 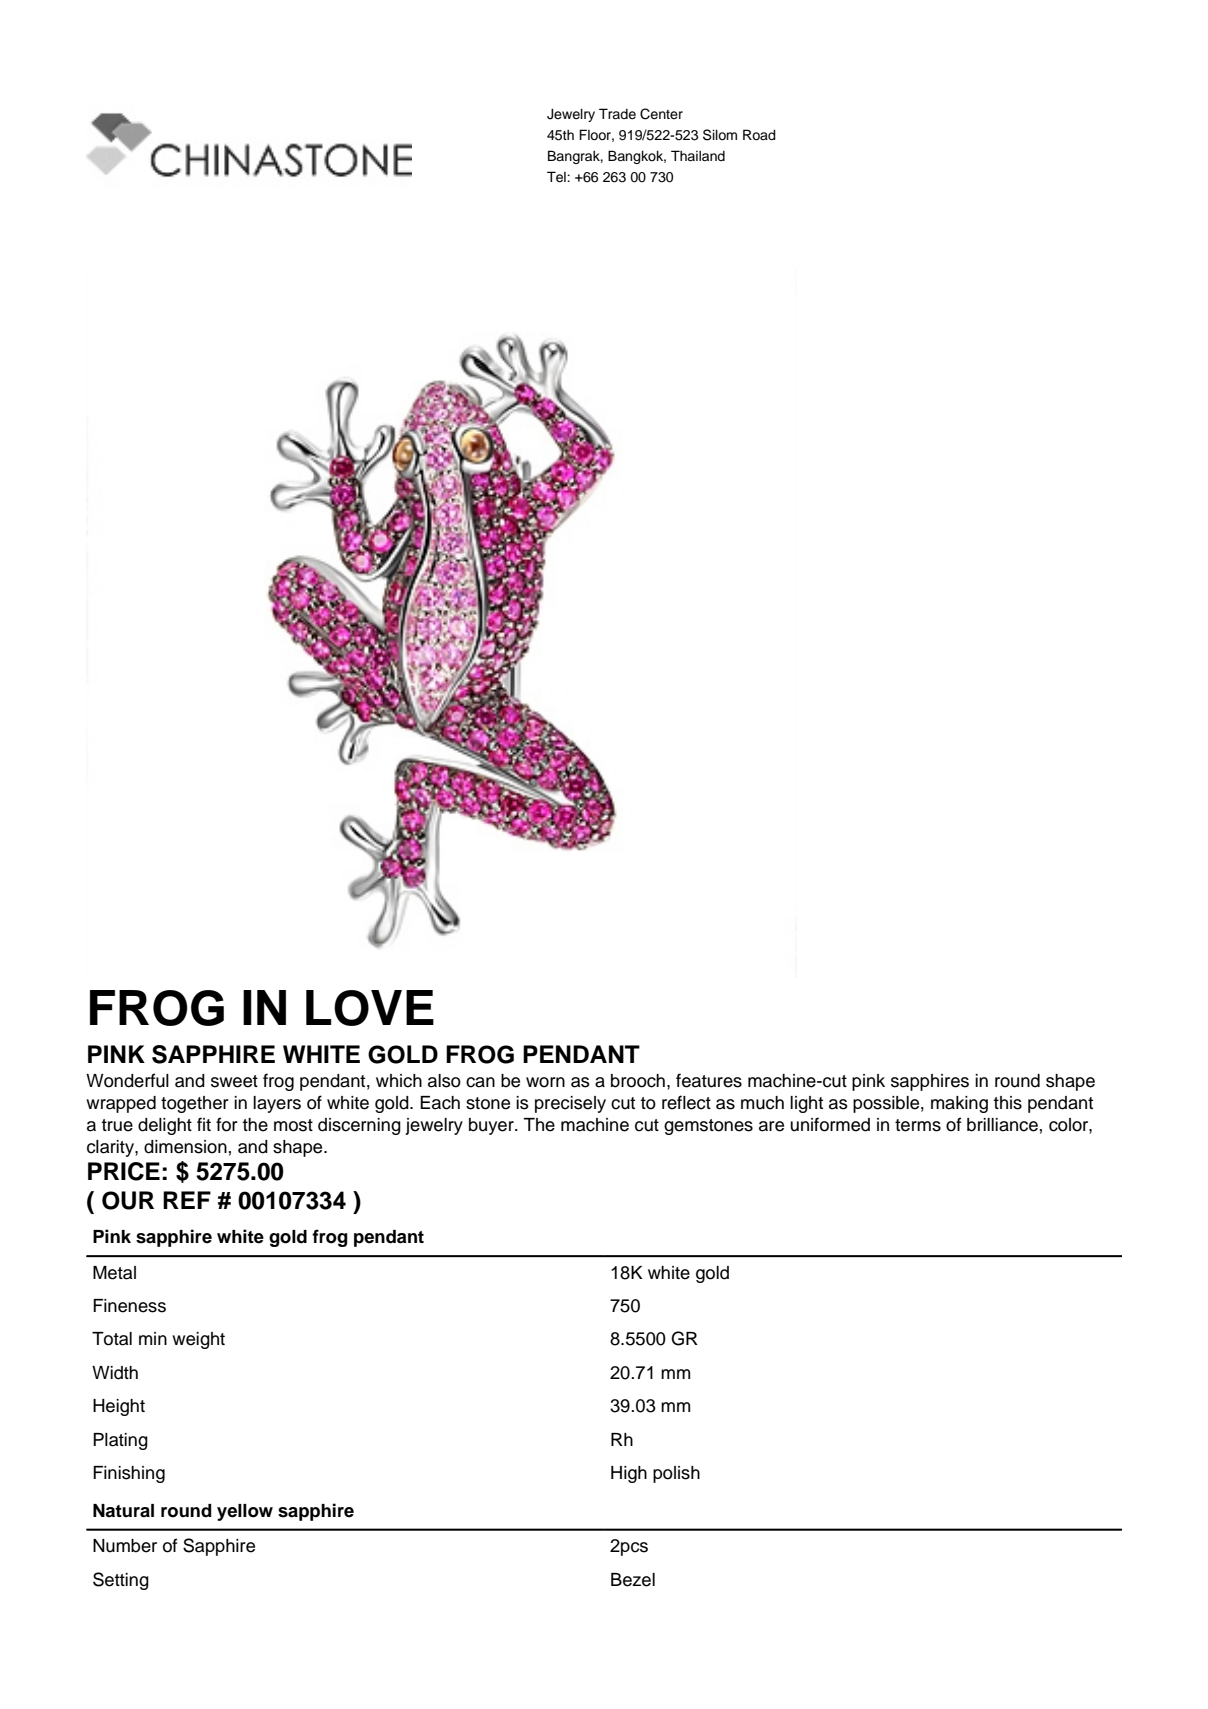 I want to click on LOVE, so click(x=370, y=1008).
